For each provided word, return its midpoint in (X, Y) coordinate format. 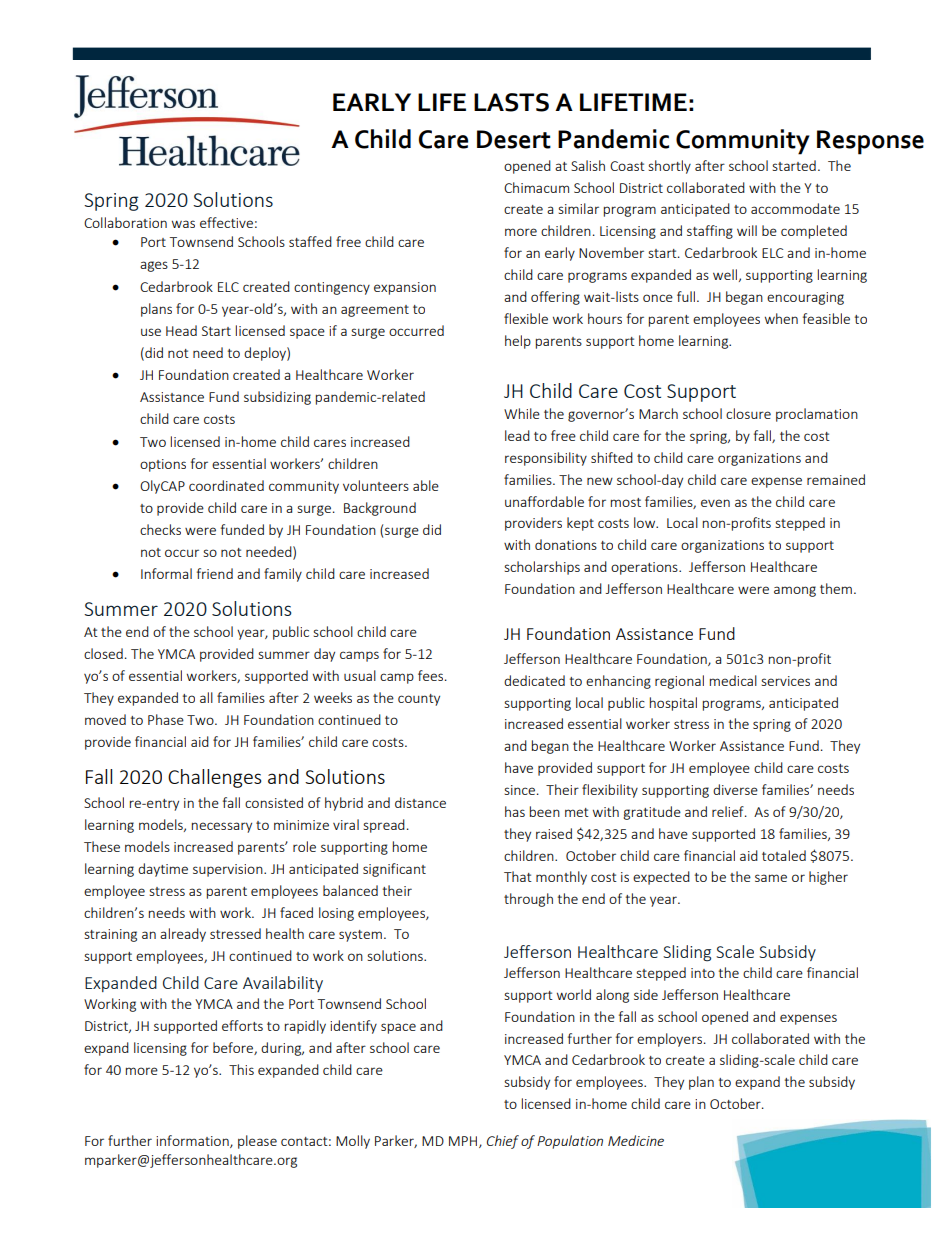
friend (215, 573)
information (193, 1141)
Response (870, 142)
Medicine (636, 1140)
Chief (503, 1142)
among (795, 591)
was (183, 224)
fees (432, 675)
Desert (514, 139)
